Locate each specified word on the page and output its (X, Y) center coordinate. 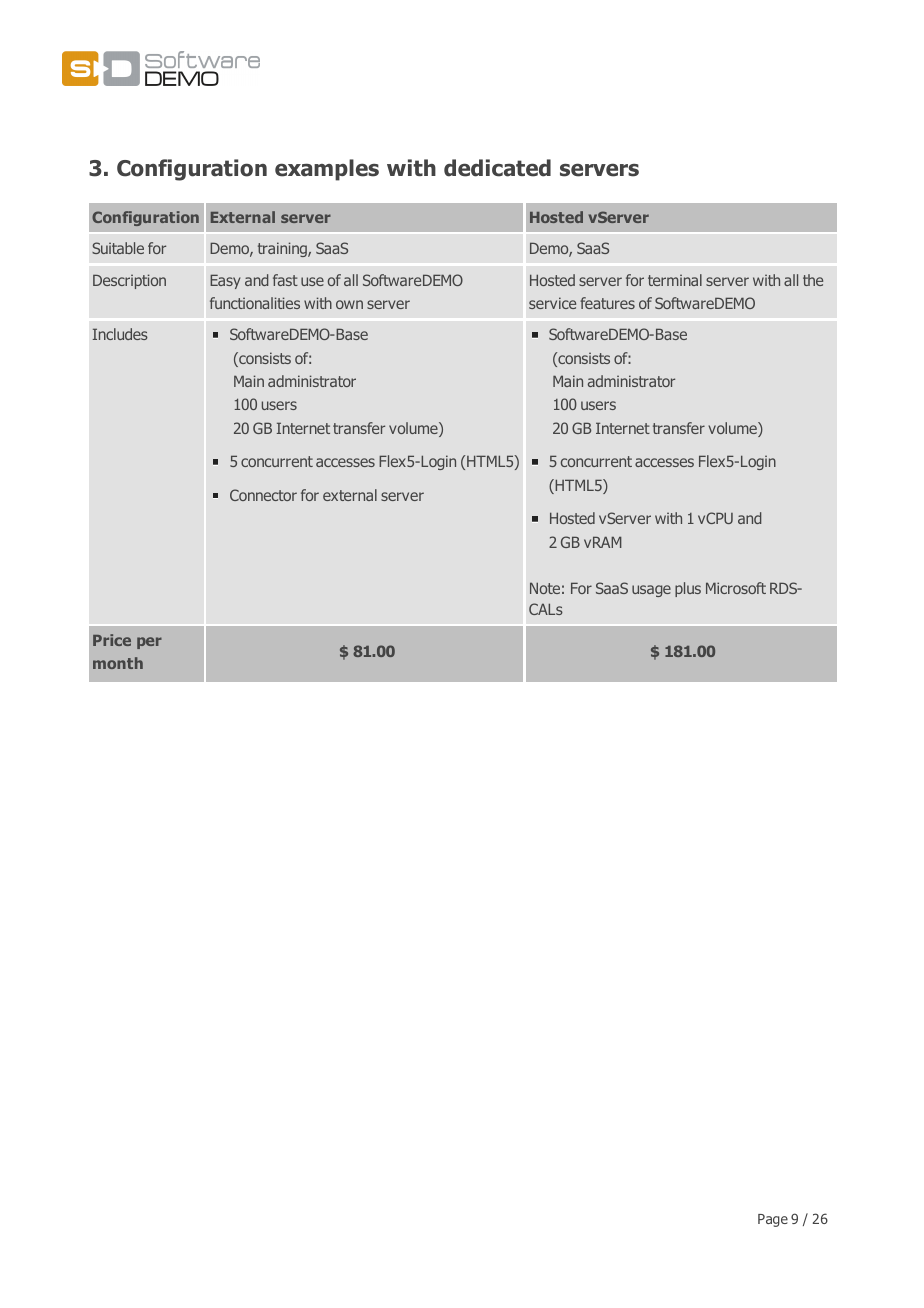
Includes (120, 334)
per (149, 643)
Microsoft (736, 588)
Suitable (118, 248)
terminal (675, 280)
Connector (263, 495)
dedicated (497, 168)
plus (688, 589)
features (607, 303)
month (118, 663)
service (552, 303)
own (349, 304)
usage (651, 591)
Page (773, 1220)
